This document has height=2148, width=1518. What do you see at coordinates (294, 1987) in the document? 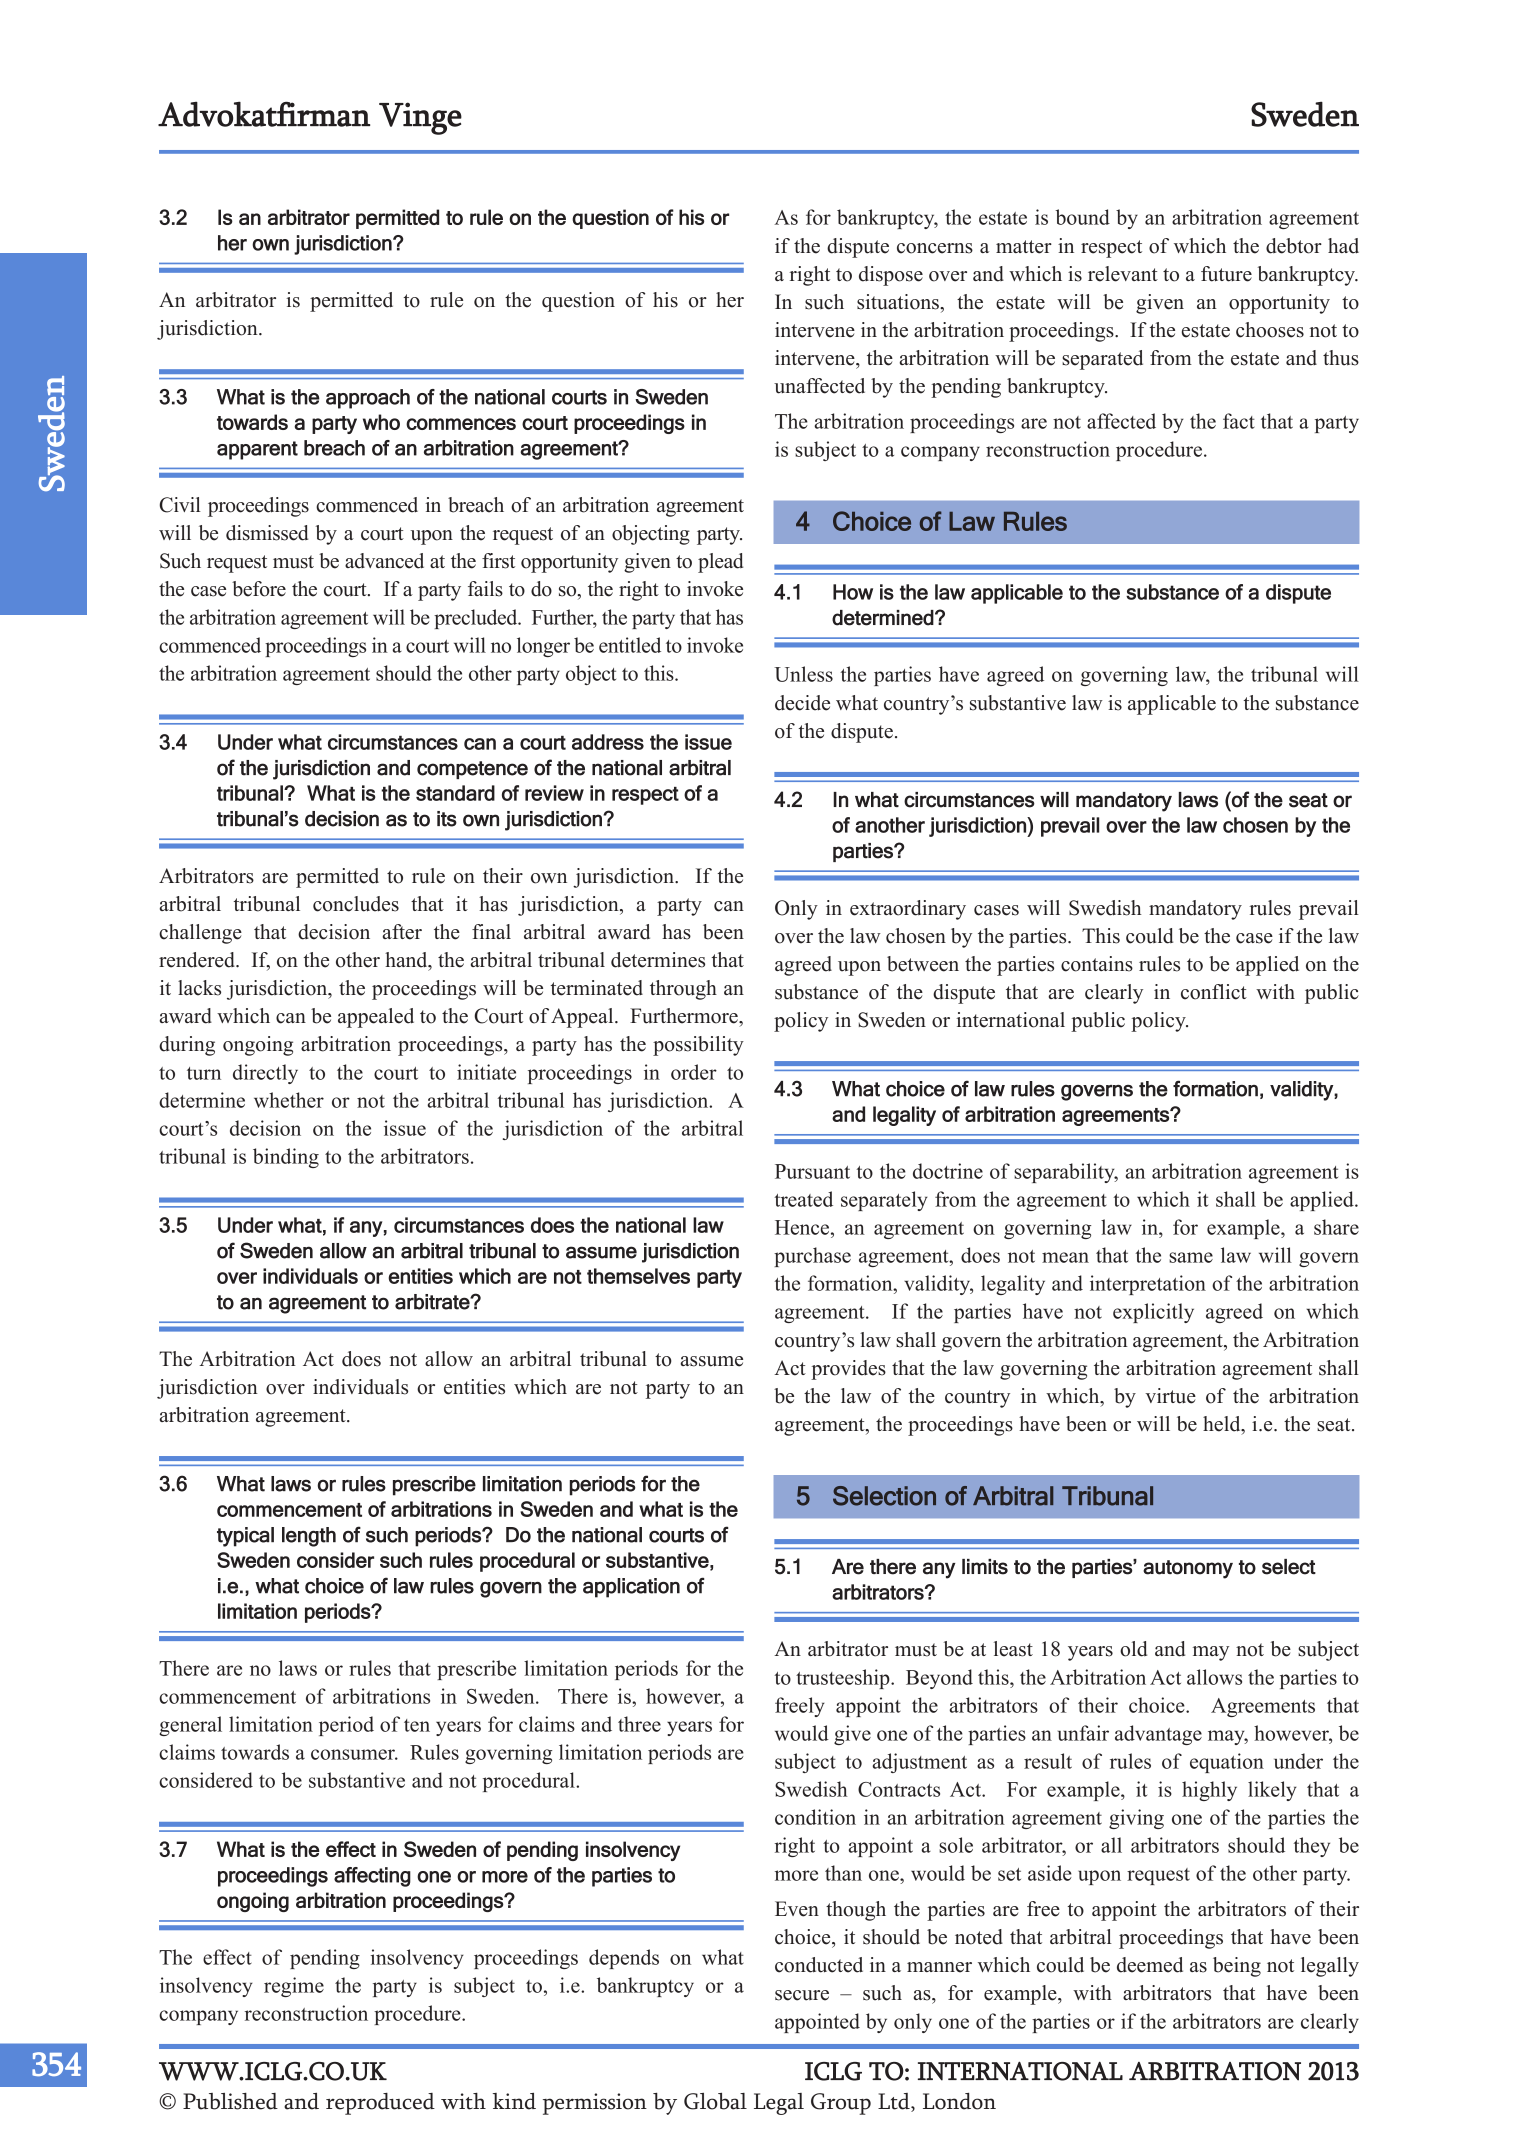
I see `regime` at bounding box center [294, 1987].
